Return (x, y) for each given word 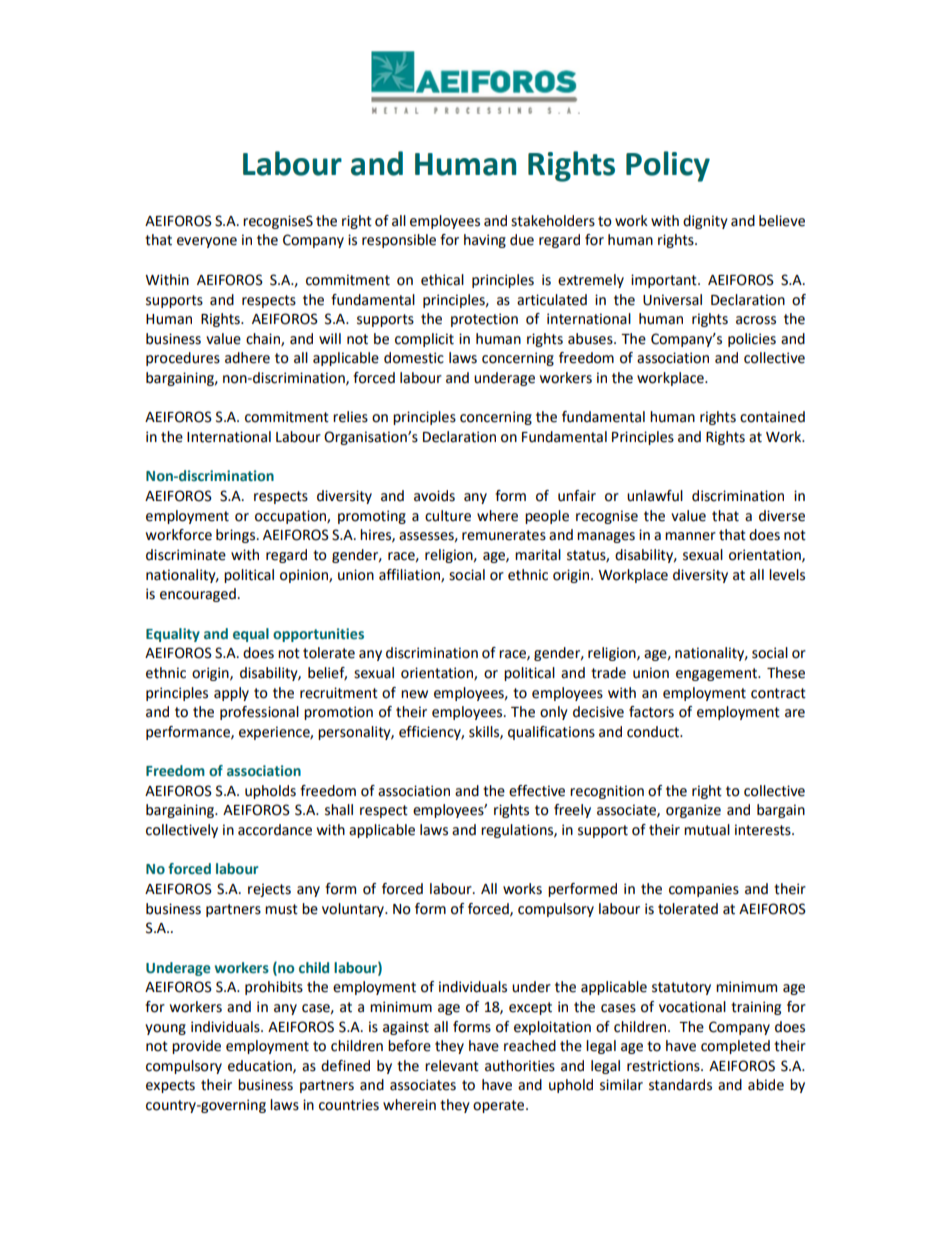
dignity (705, 222)
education (261, 1066)
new (414, 694)
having (485, 241)
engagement (717, 674)
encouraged (198, 595)
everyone (207, 242)
